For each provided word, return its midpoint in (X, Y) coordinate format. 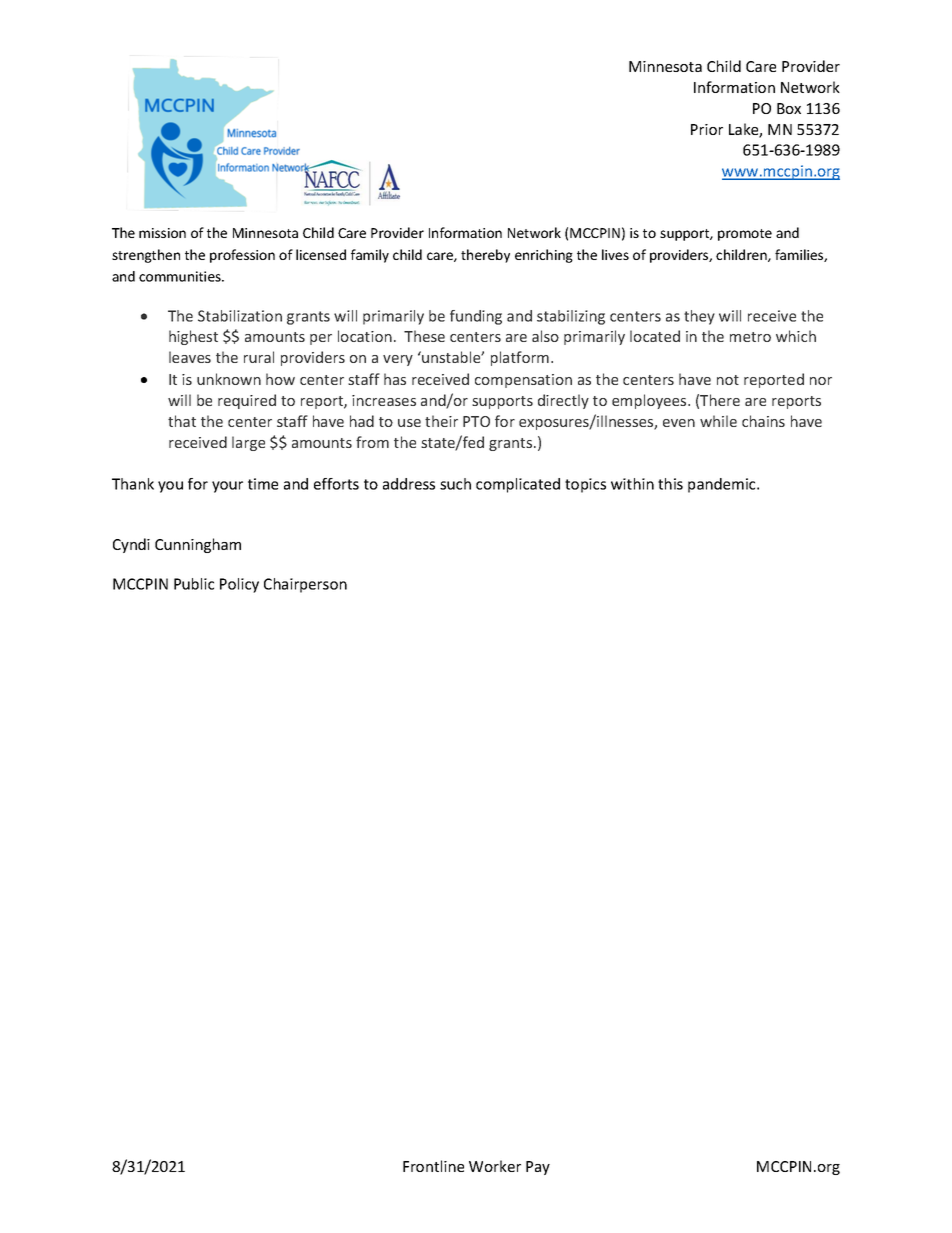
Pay (538, 1168)
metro (750, 337)
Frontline (433, 1166)
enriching (544, 256)
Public (194, 584)
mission (162, 233)
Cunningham (198, 545)
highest (193, 337)
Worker (495, 1166)
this (670, 484)
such (455, 484)
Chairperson (305, 585)
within (632, 484)
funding (476, 317)
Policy (239, 585)
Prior (707, 129)
